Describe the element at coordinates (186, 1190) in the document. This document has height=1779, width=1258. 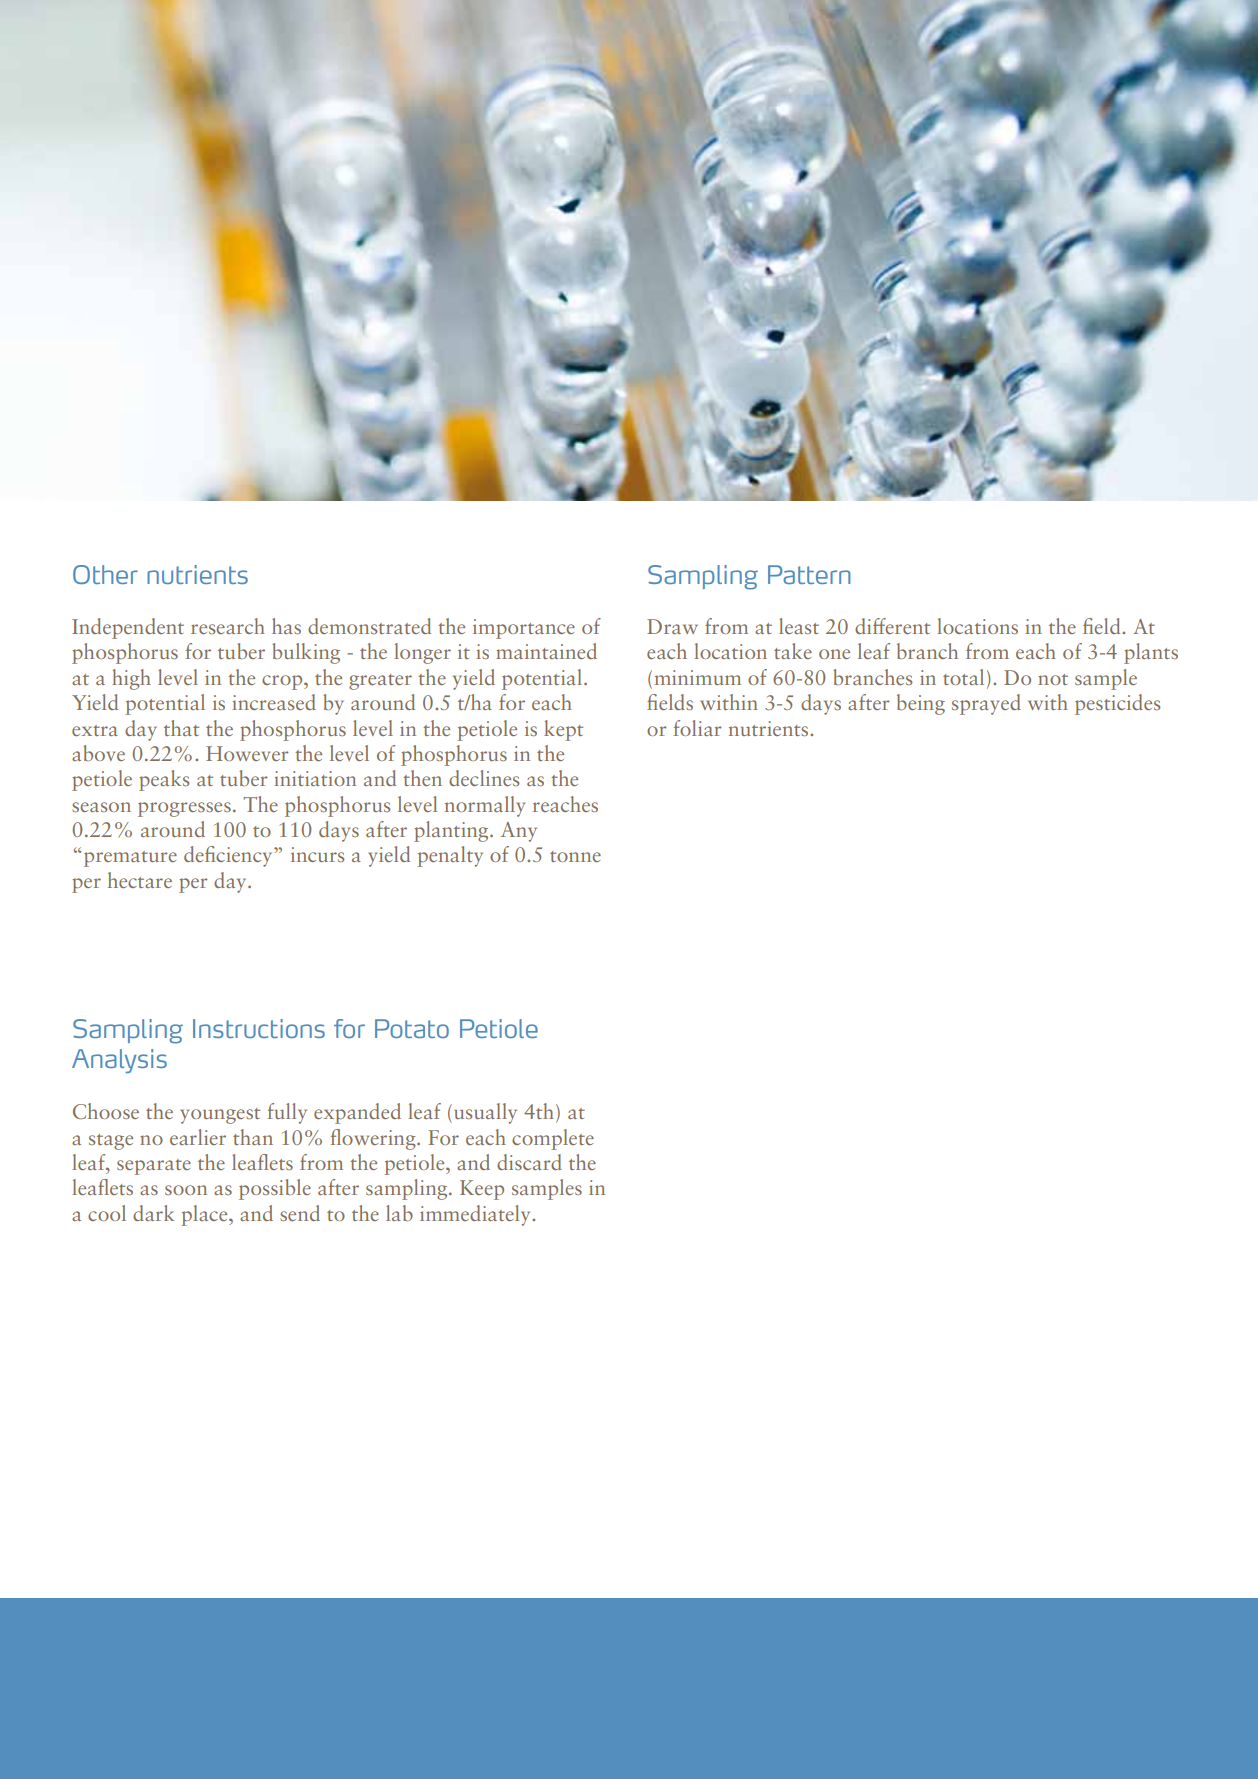
I see `soon` at that location.
